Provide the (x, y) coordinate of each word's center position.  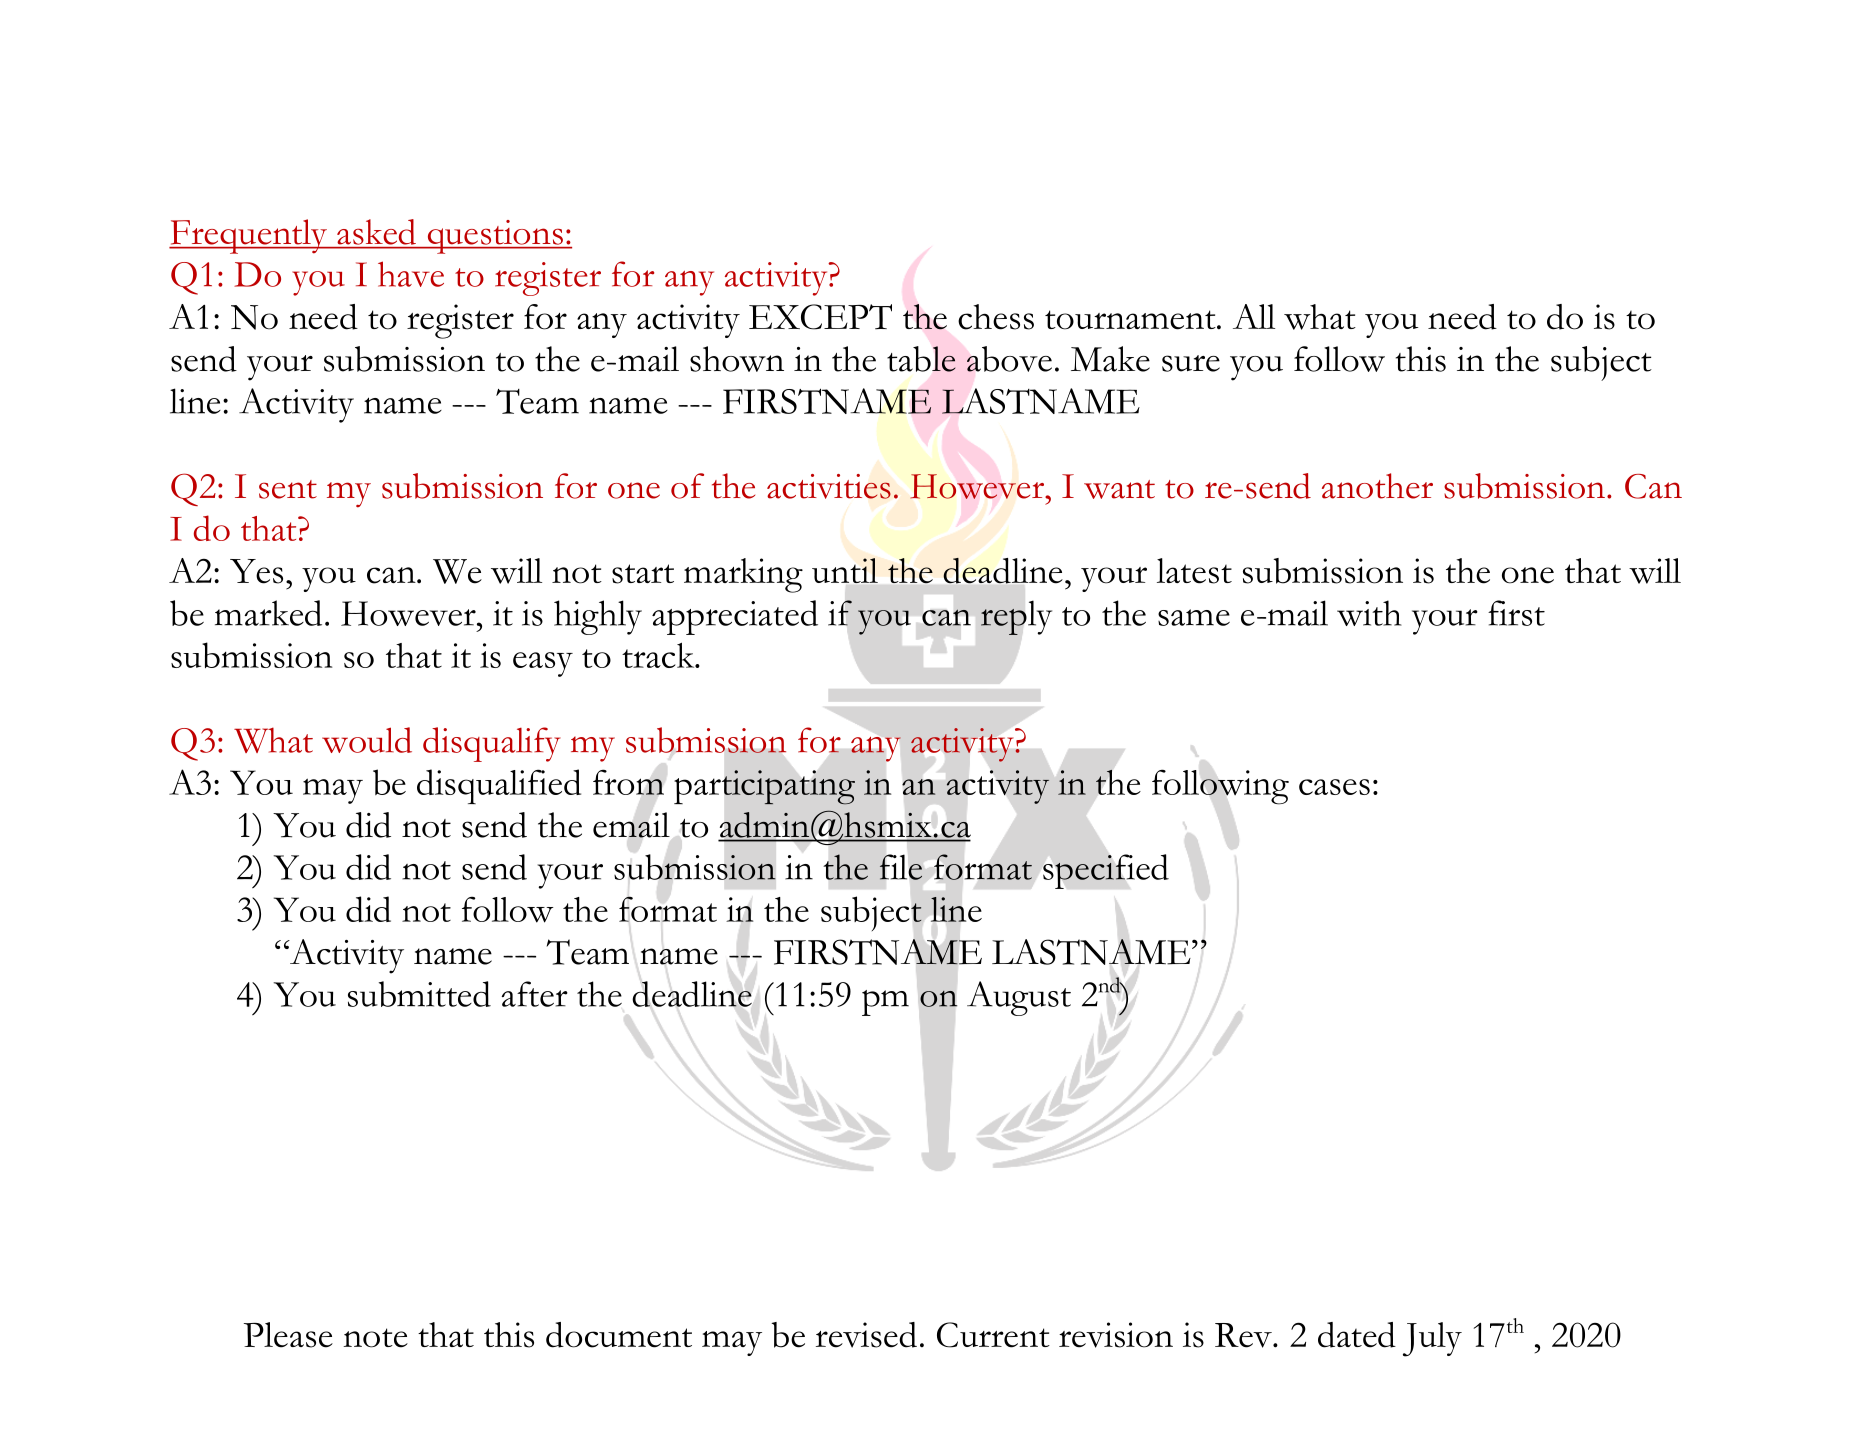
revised (866, 1335)
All (1254, 316)
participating (764, 787)
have (411, 274)
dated (1357, 1335)
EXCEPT (820, 317)
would (367, 740)
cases (1334, 787)
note (375, 1338)
